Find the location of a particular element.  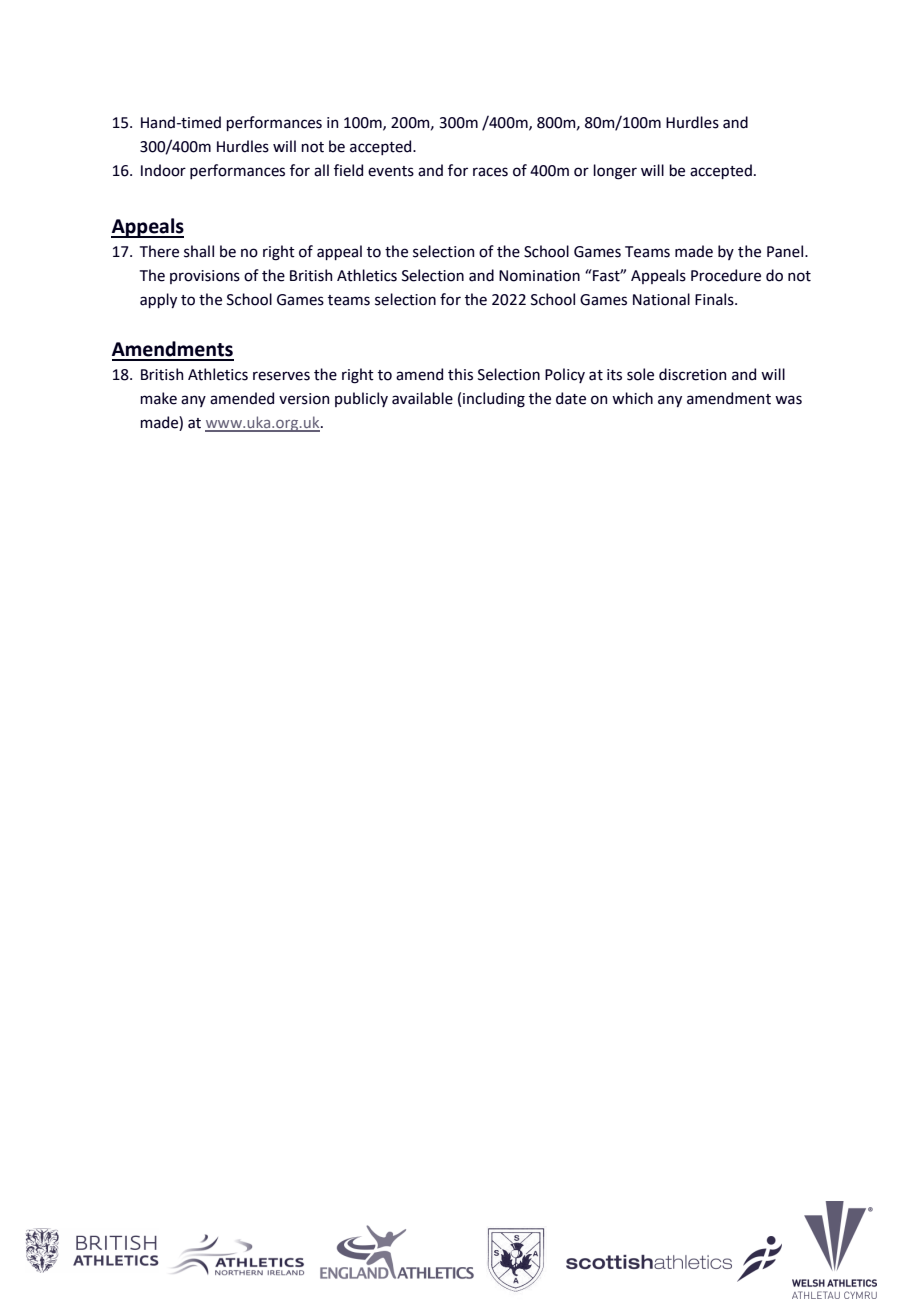

including is located at coordinates (494, 400).
